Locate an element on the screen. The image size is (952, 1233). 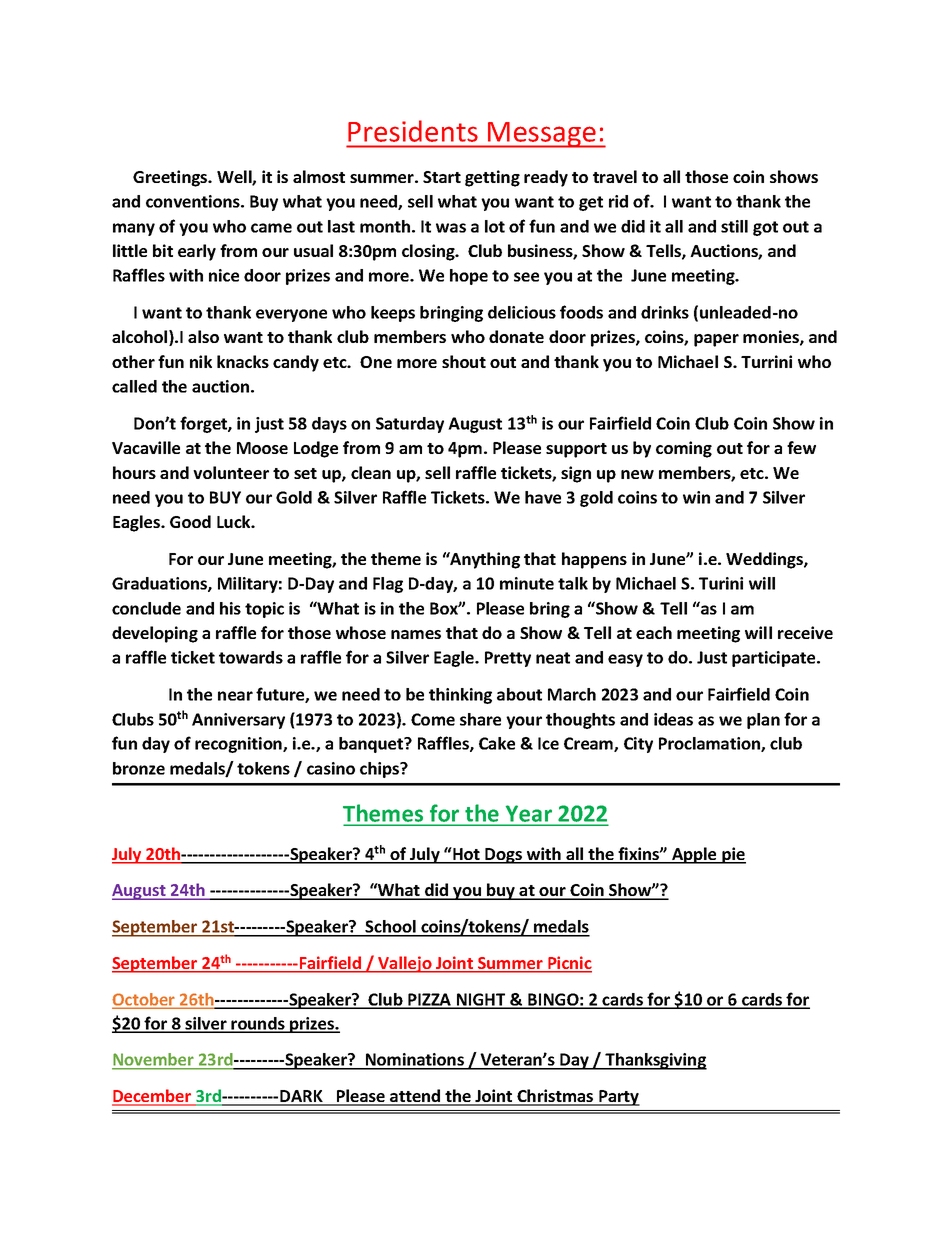
paper is located at coordinates (716, 340).
